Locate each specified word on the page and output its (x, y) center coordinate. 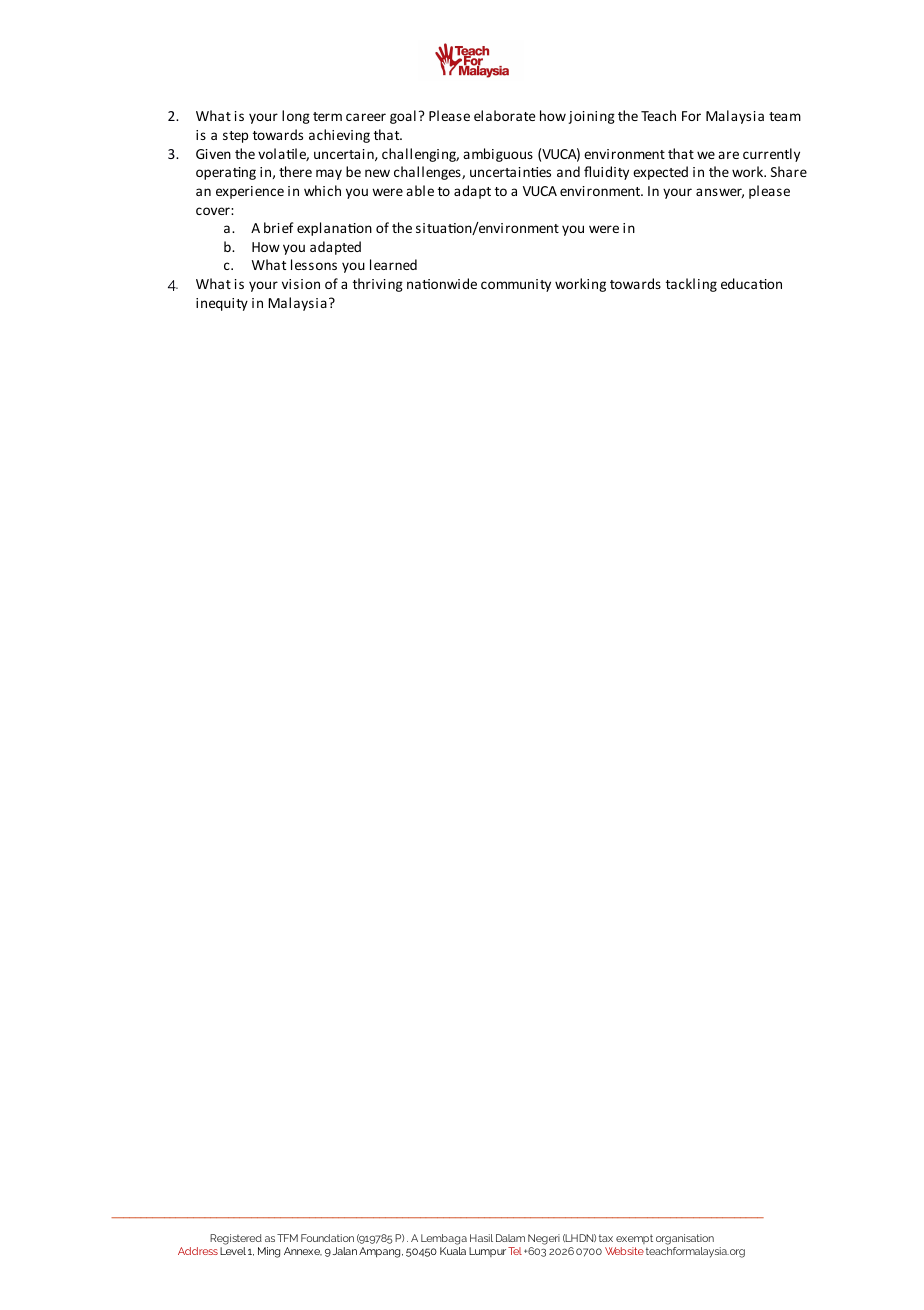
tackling (691, 285)
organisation (685, 1241)
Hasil (481, 1238)
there (295, 171)
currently (771, 155)
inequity (222, 304)
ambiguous (498, 155)
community (516, 285)
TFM (287, 1238)
